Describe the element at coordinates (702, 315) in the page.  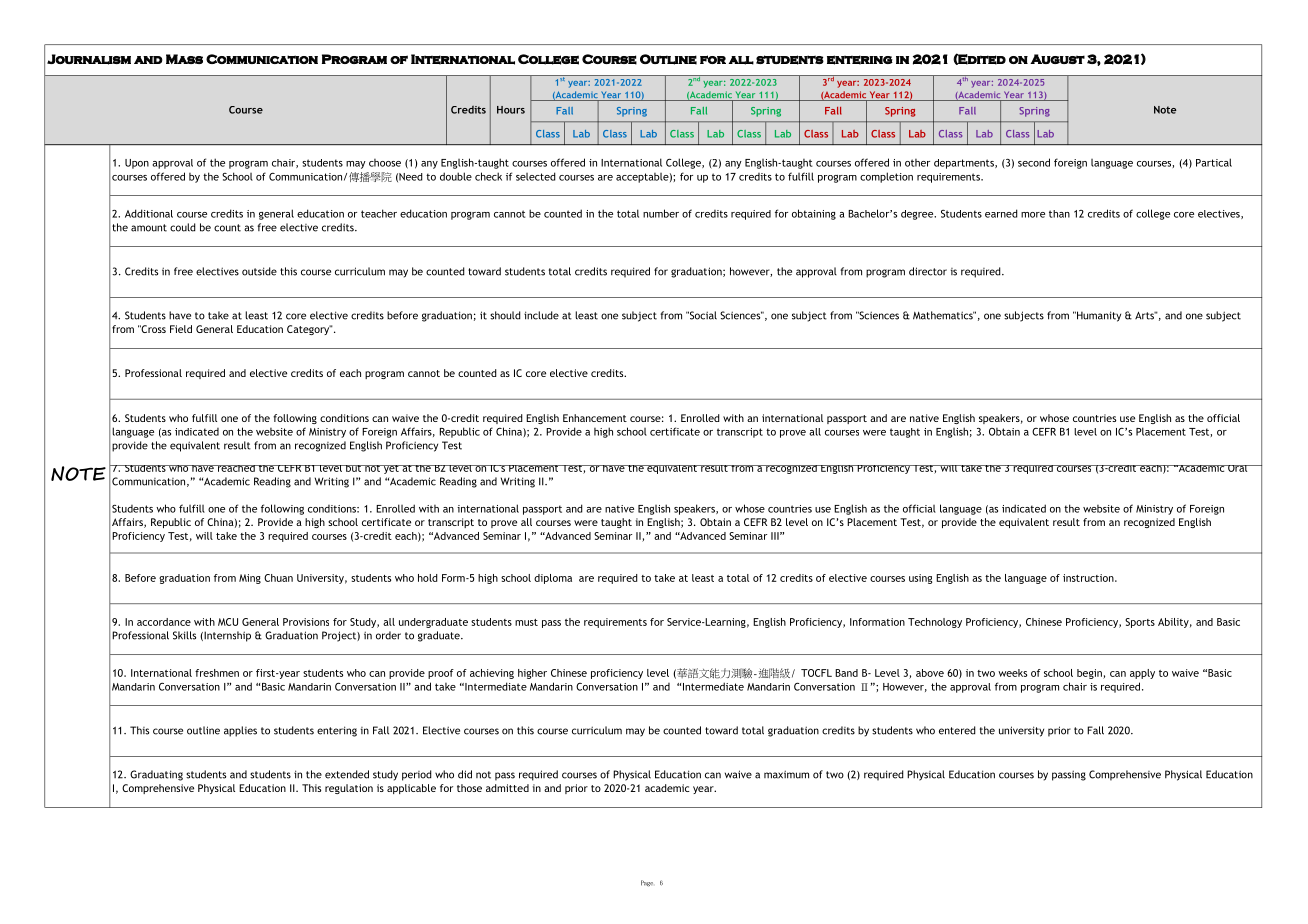
I see `Social` at that location.
